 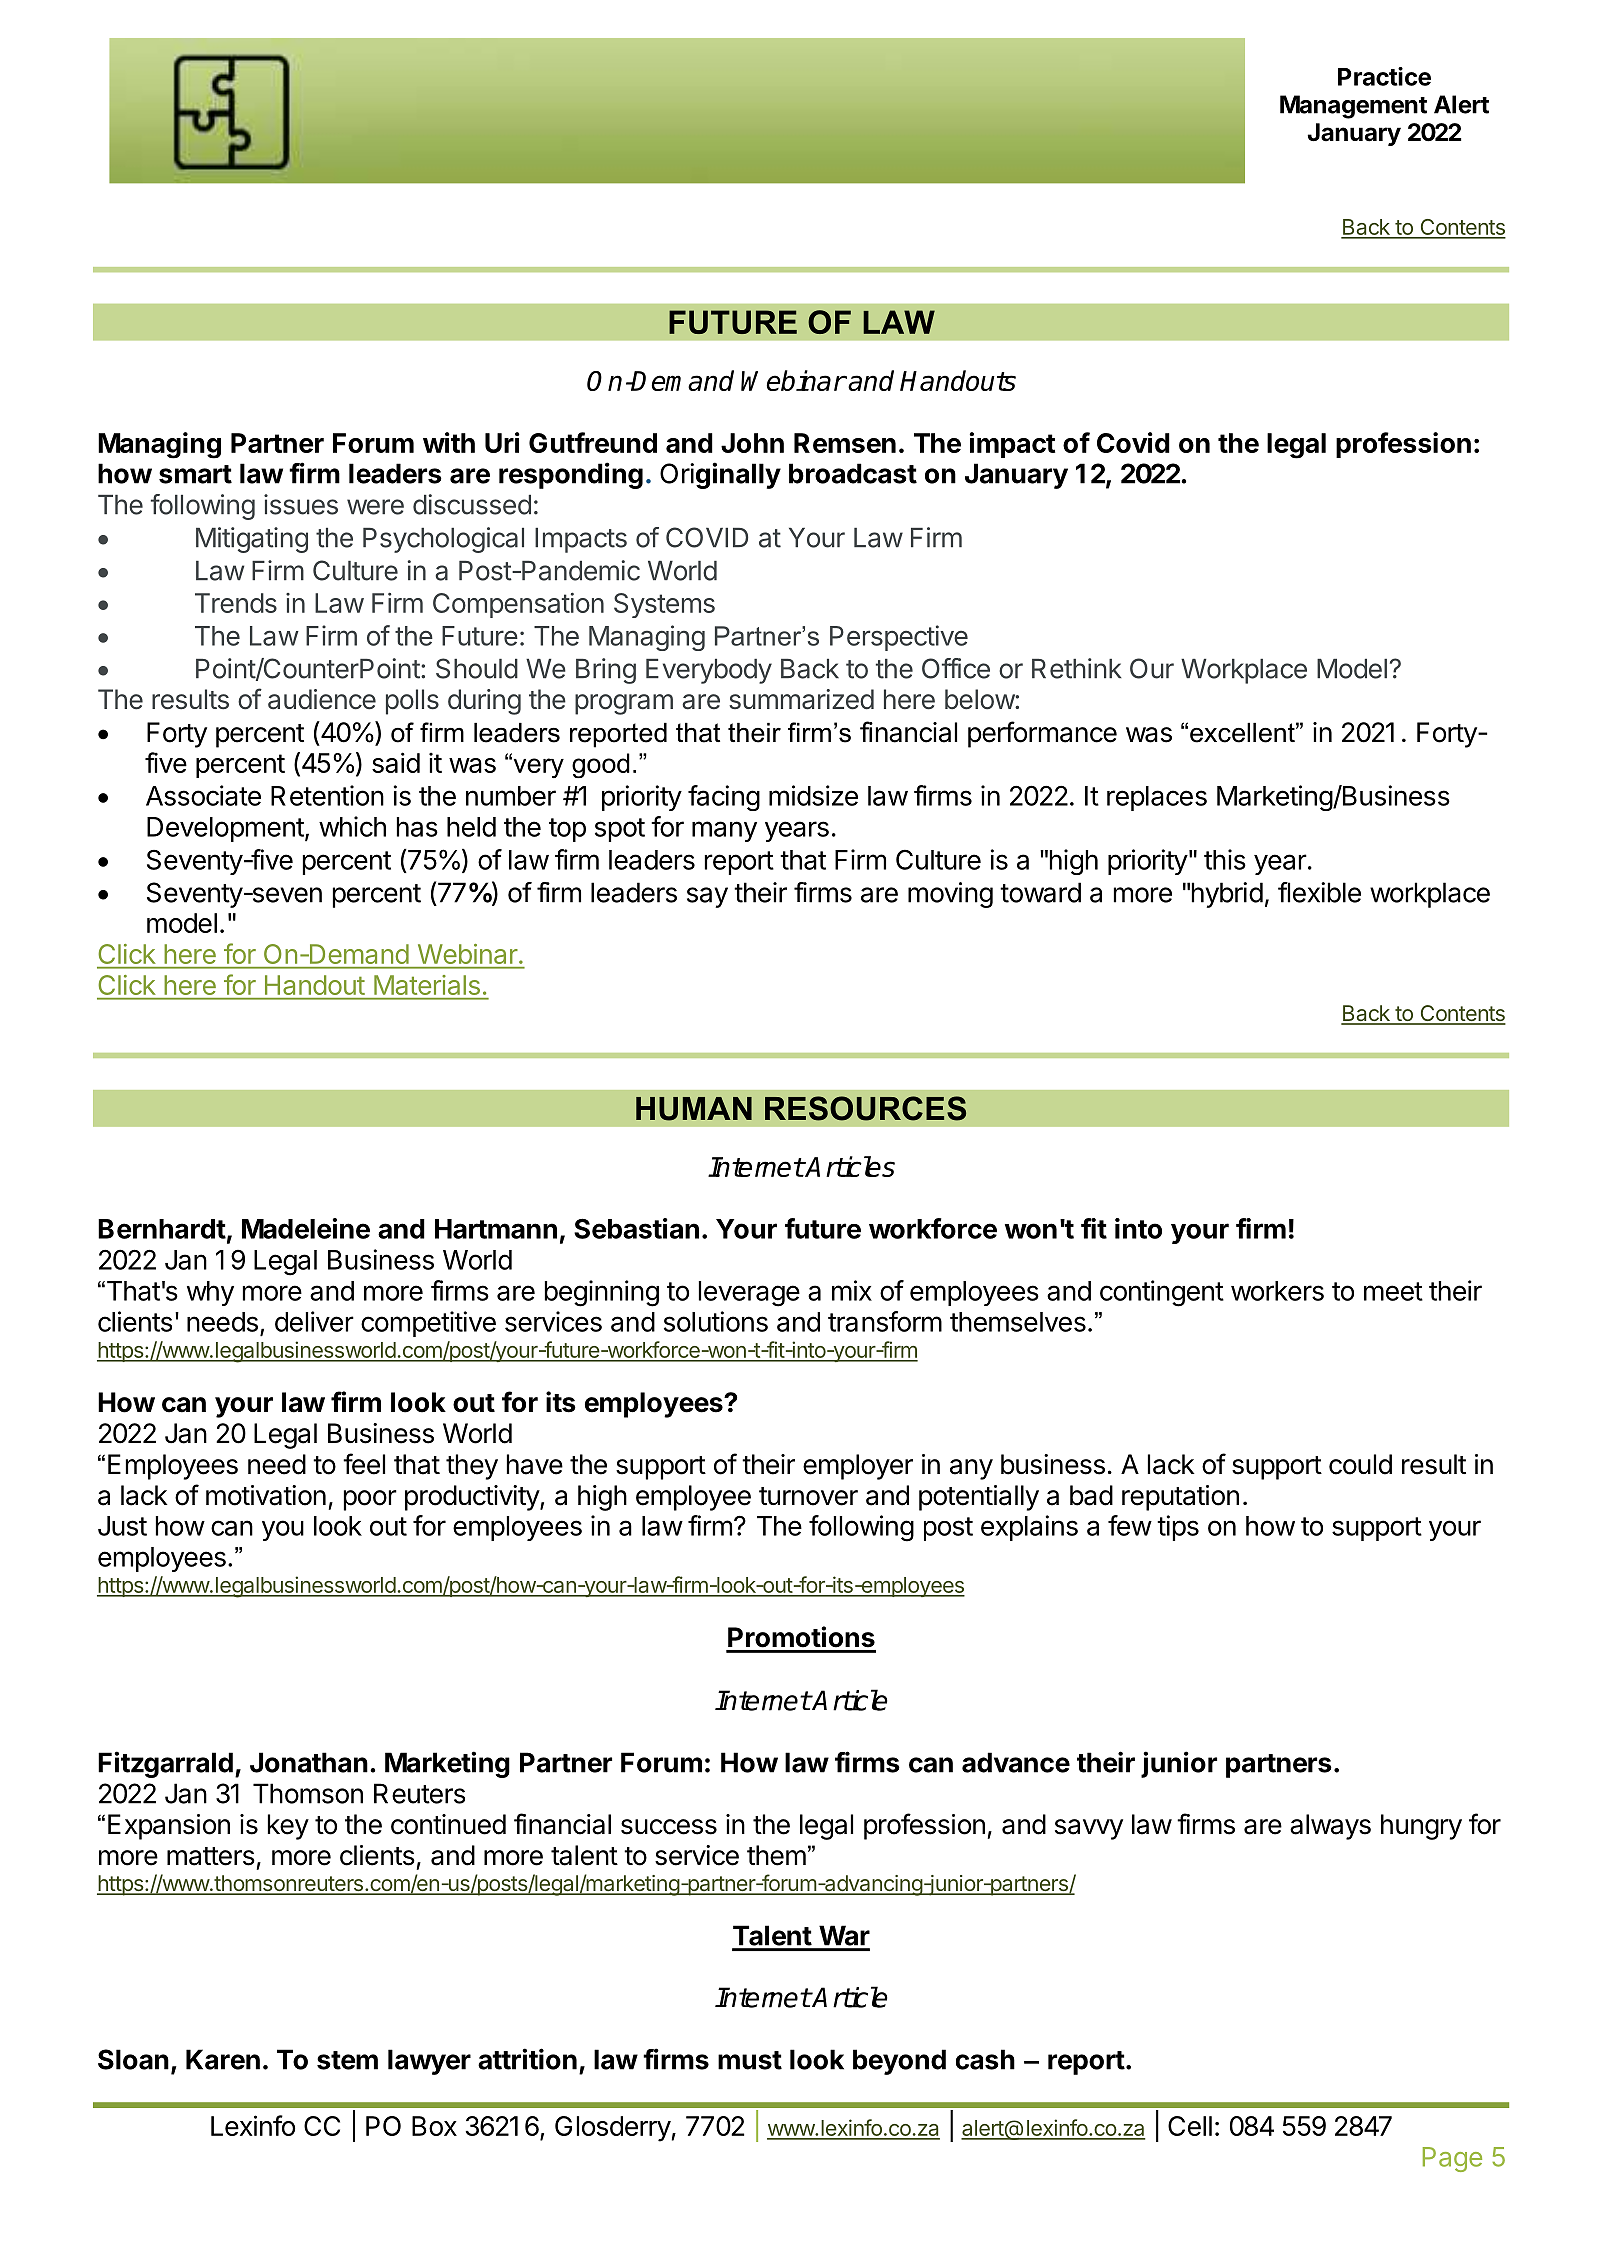 What do you see at coordinates (1452, 2159) in the screenshot?
I see `Page` at bounding box center [1452, 2159].
